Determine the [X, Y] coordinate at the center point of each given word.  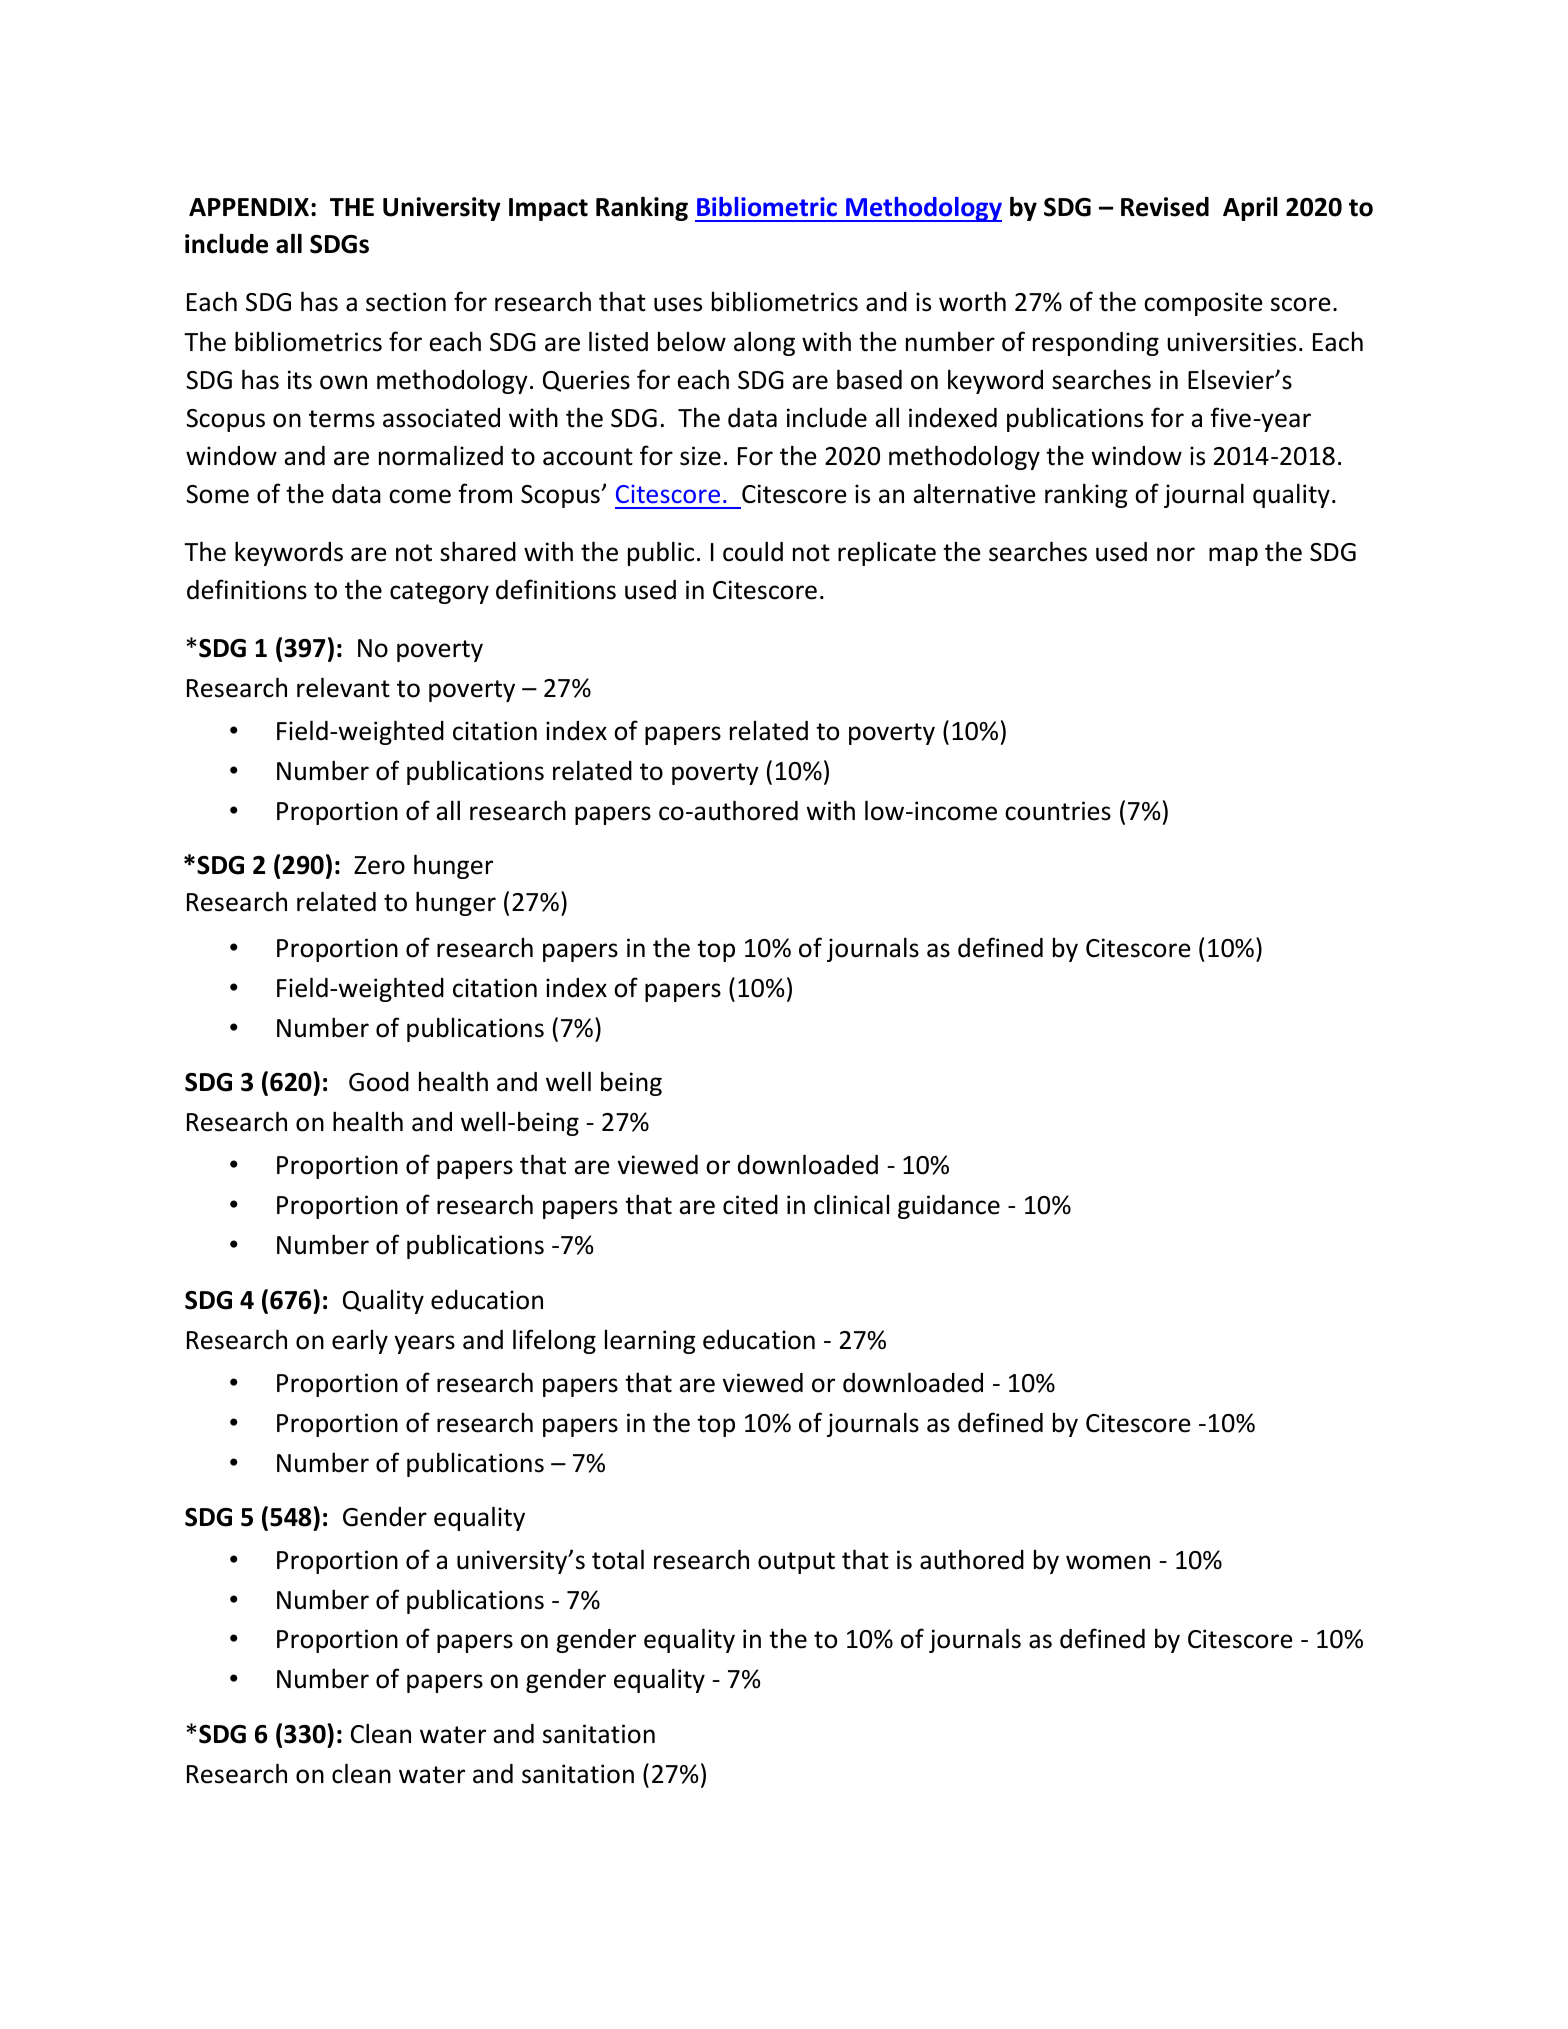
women [1108, 1562]
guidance [949, 1207]
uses [678, 304]
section [406, 302]
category [439, 593]
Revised [1165, 207]
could [753, 551]
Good [379, 1082]
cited [750, 1205]
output [796, 1563]
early [360, 1342]
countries [1058, 811]
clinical [851, 1204]
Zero [379, 865]
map [1233, 556]
